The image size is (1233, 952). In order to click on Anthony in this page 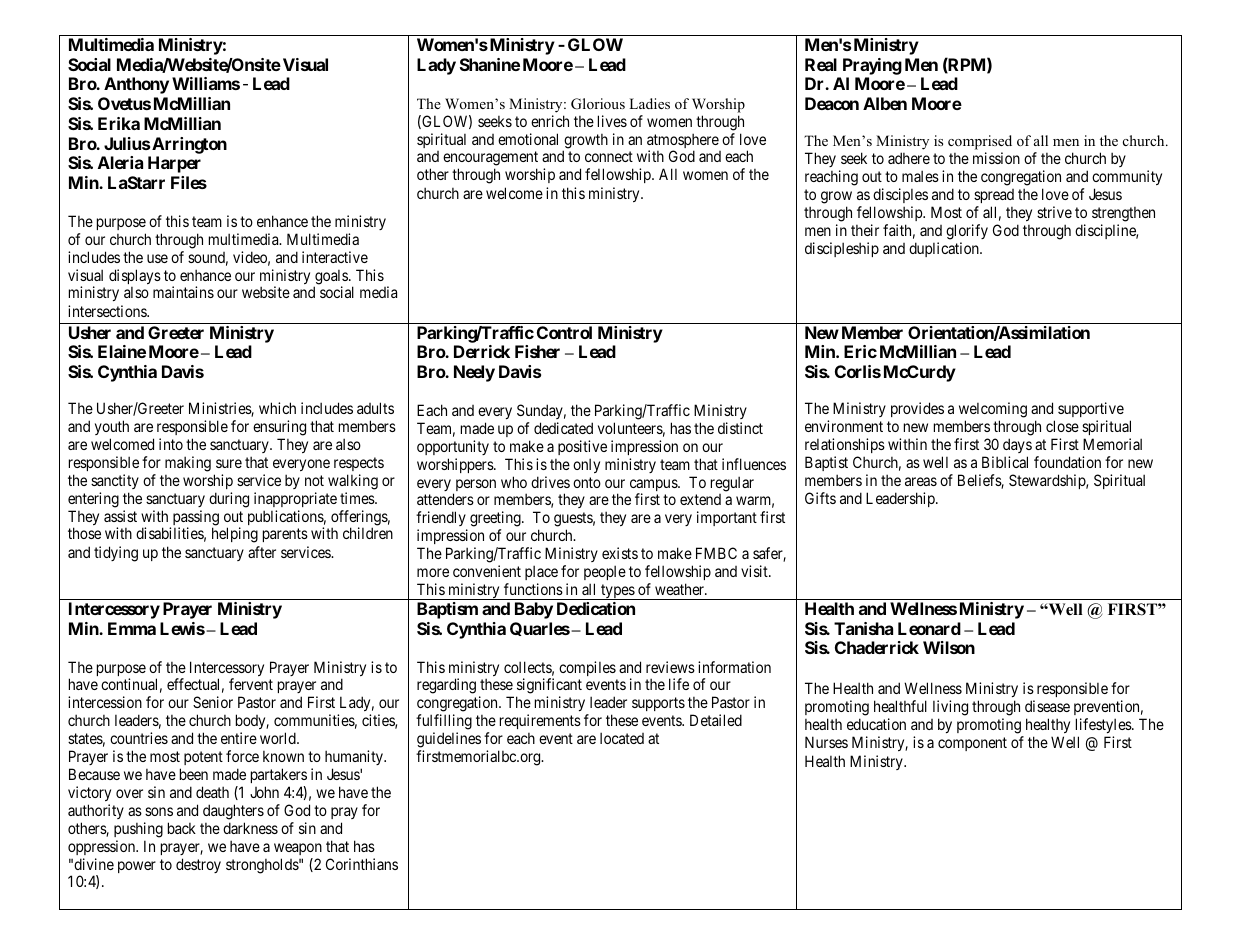, I will do `click(136, 85)`.
